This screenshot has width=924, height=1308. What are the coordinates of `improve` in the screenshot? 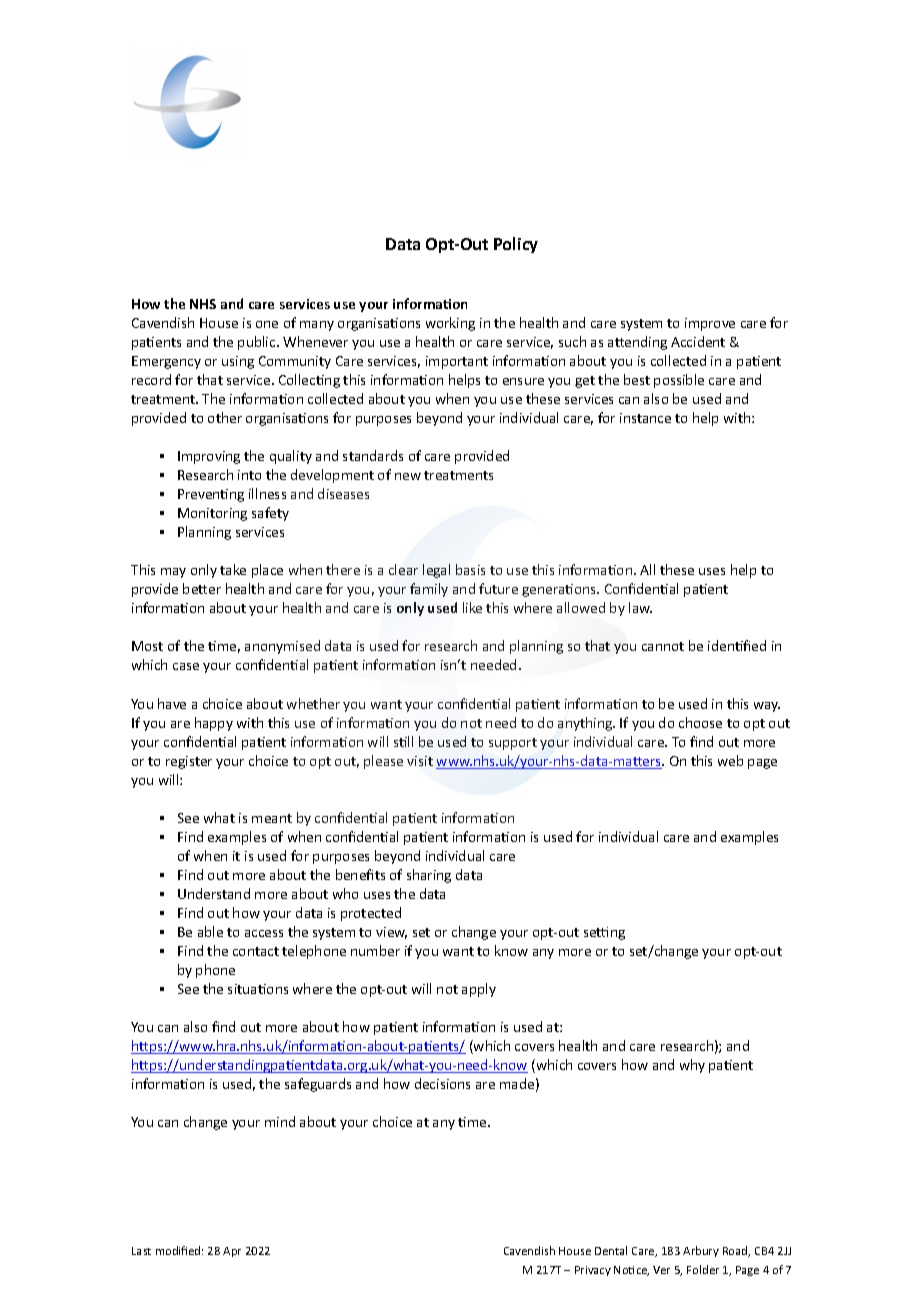 It's located at (710, 324).
